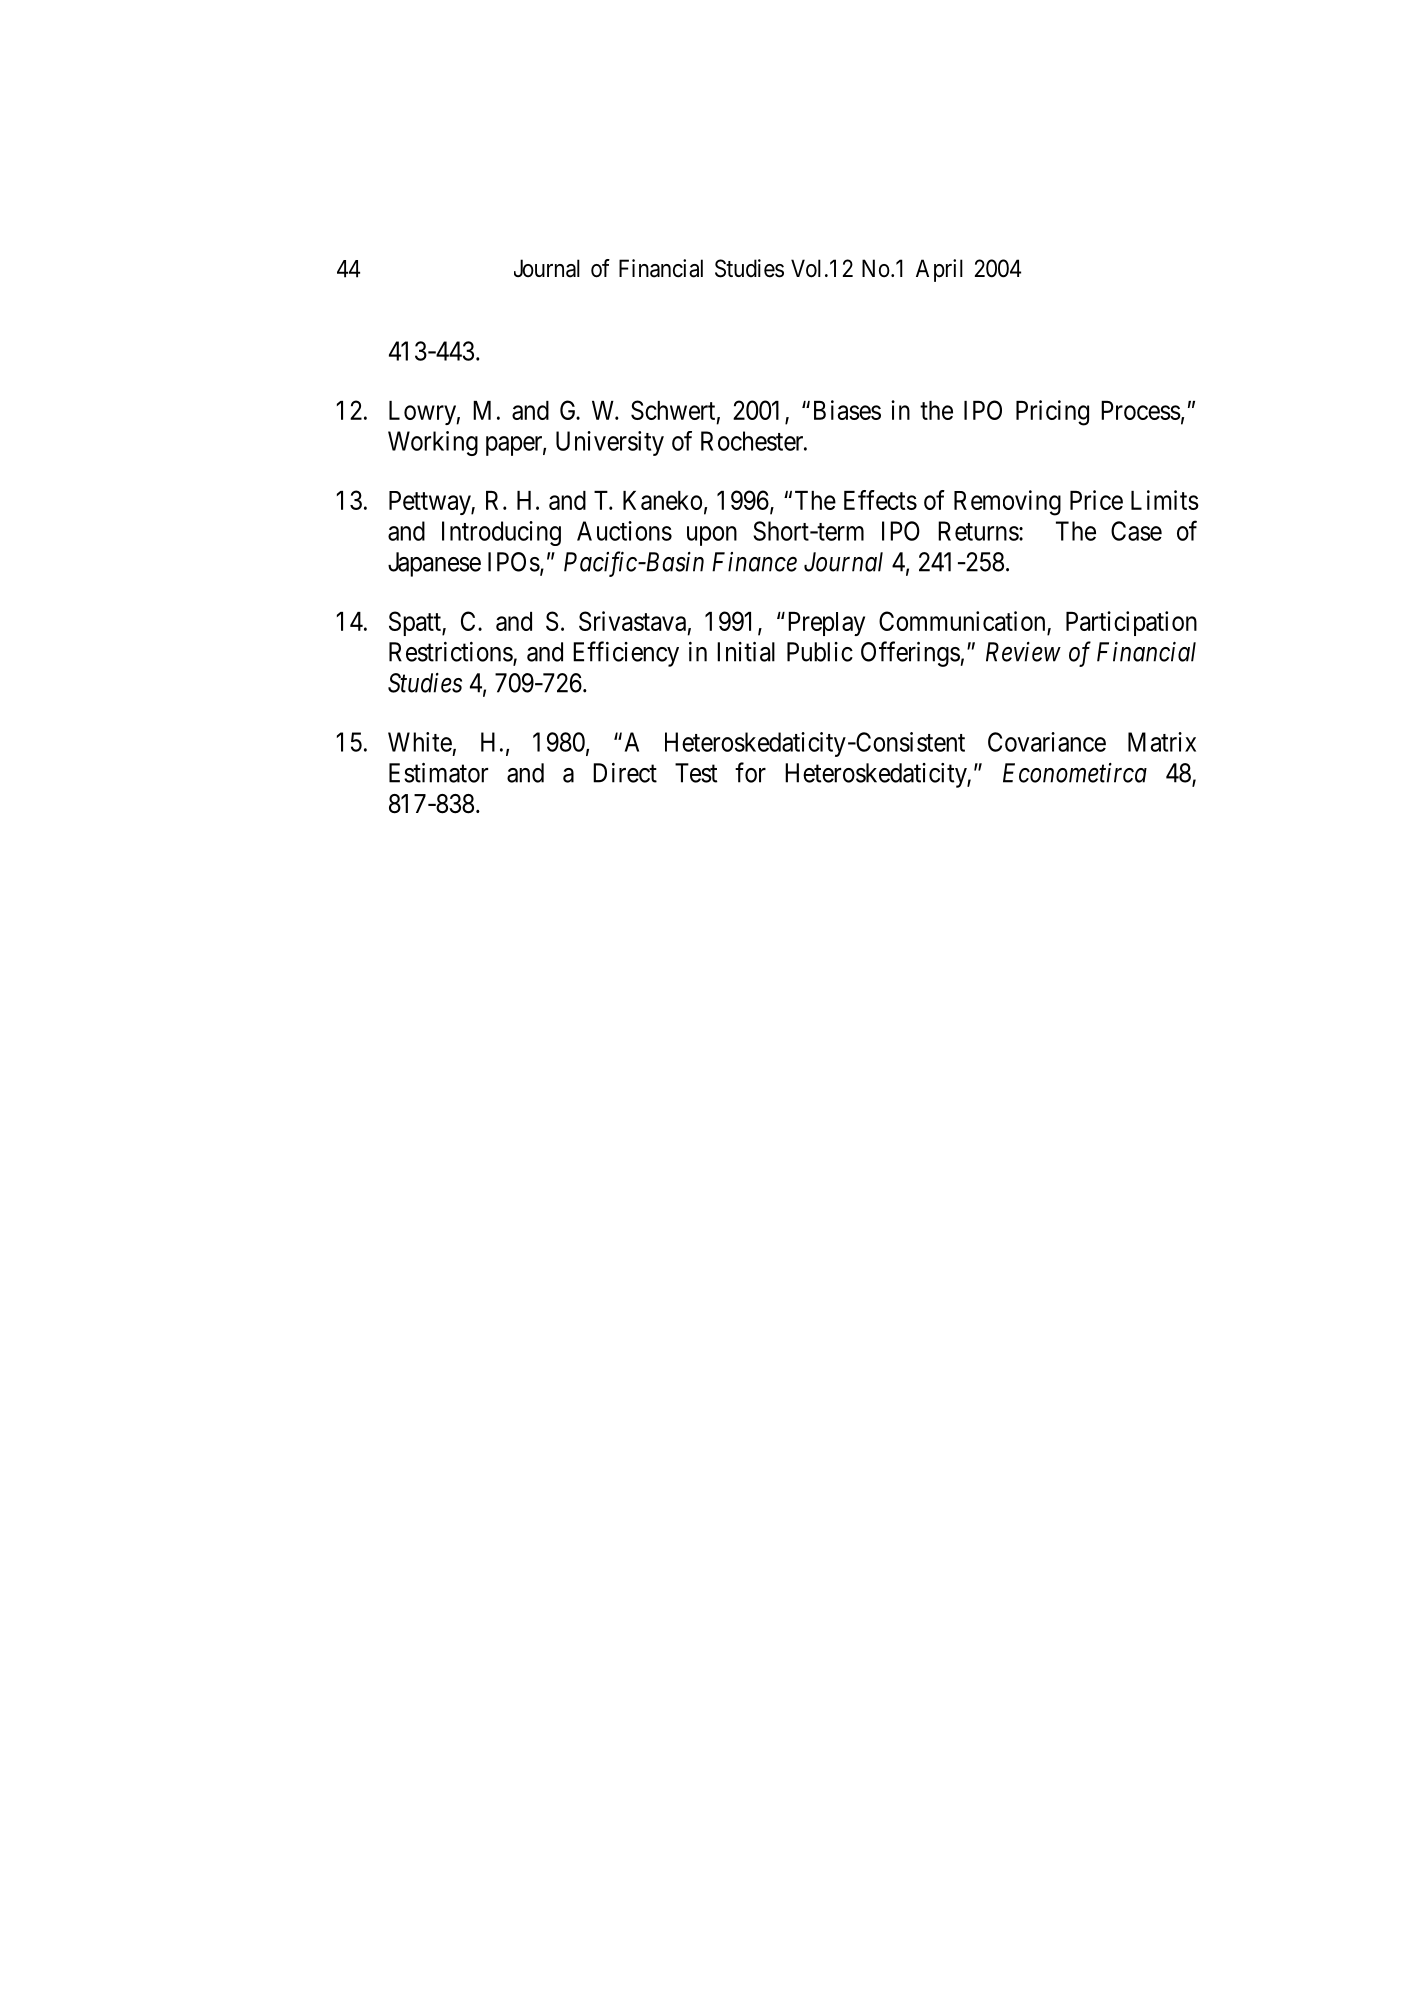 The height and width of the screenshot is (1995, 1410). What do you see at coordinates (1141, 410) in the screenshot?
I see `Process` at bounding box center [1141, 410].
